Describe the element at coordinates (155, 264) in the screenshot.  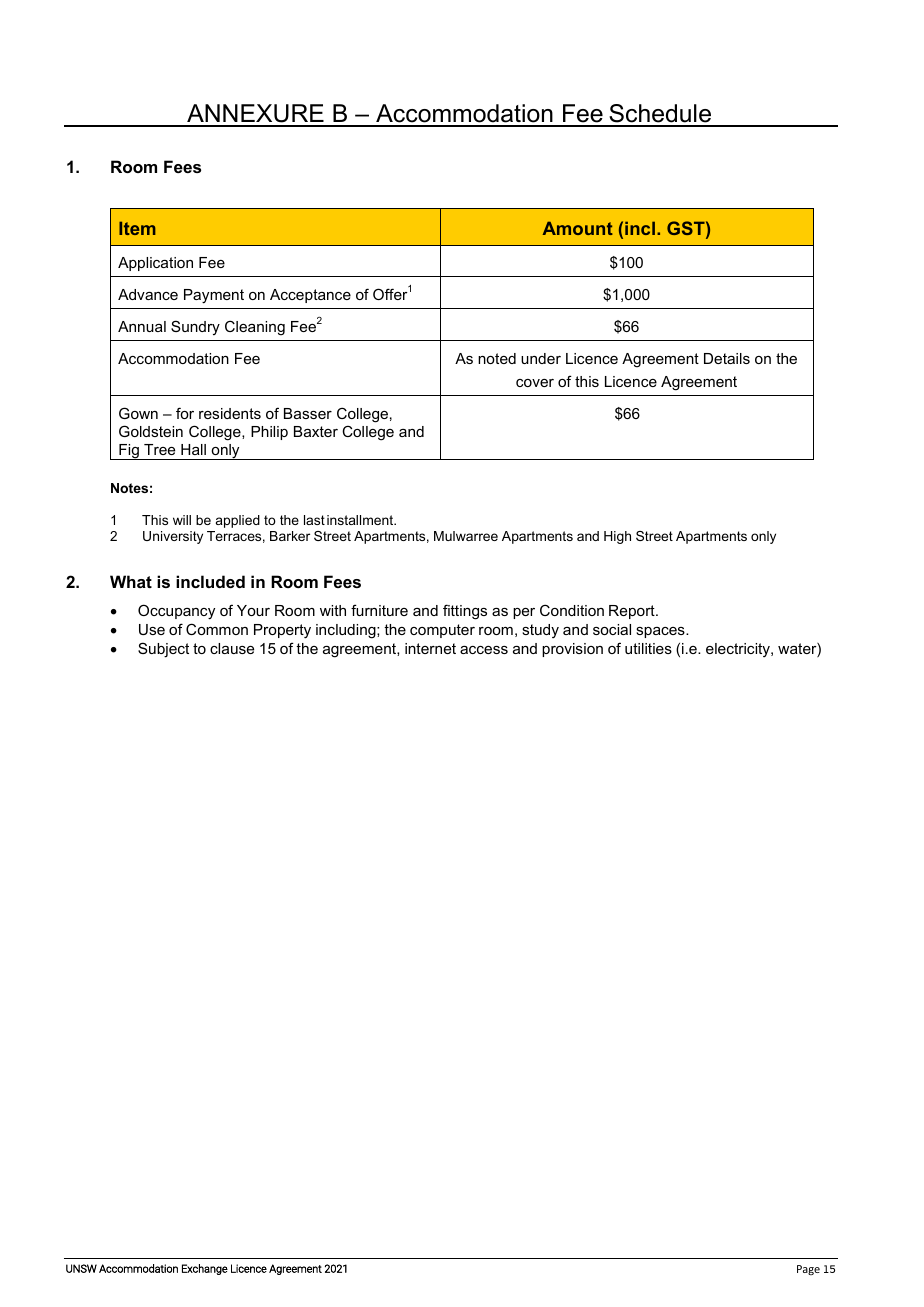
I see `Application` at that location.
